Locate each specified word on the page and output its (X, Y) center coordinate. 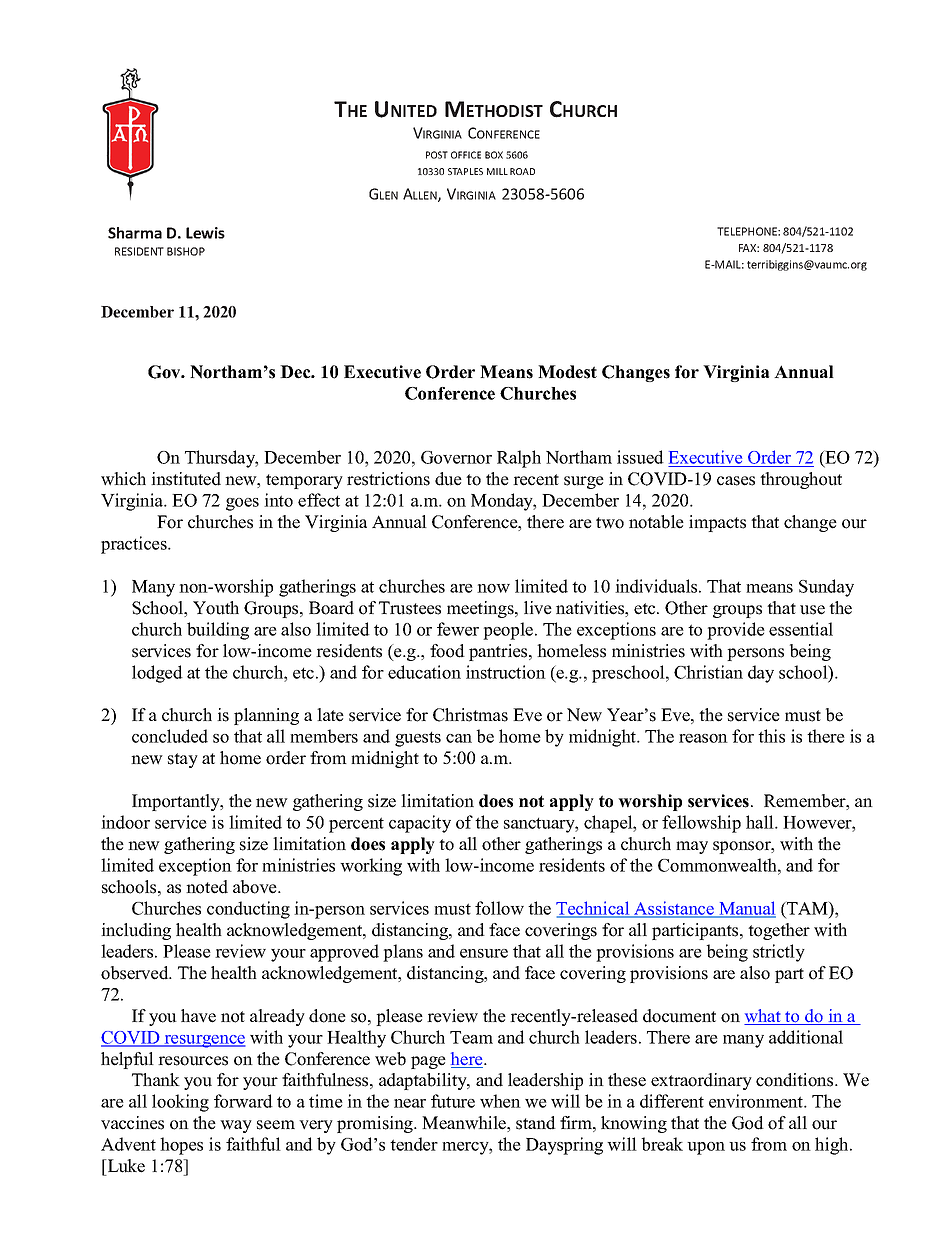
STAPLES (465, 171)
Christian (708, 672)
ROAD (522, 171)
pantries (499, 652)
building (218, 631)
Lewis (205, 233)
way (236, 1126)
